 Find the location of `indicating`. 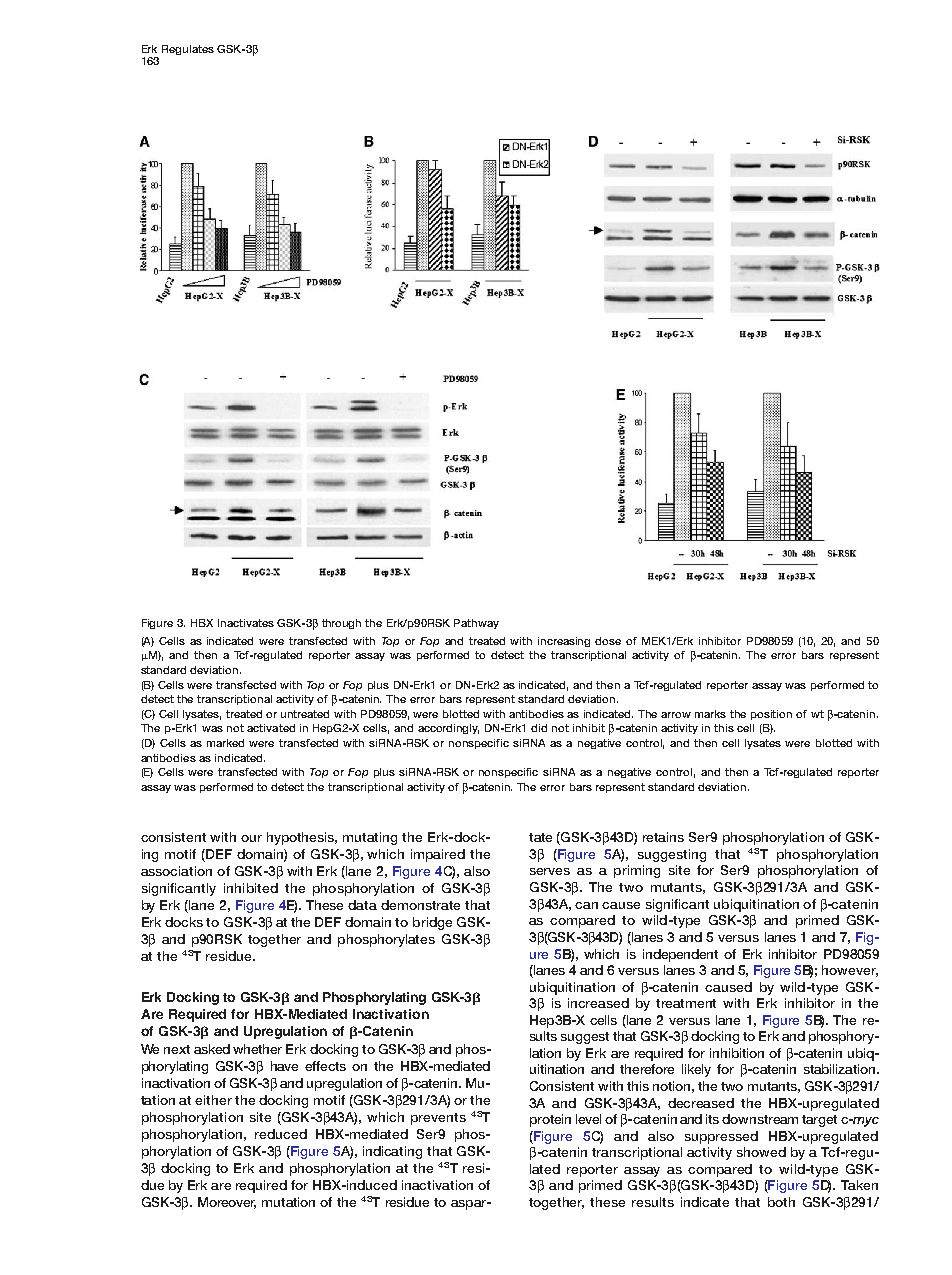

indicating is located at coordinates (392, 1152).
